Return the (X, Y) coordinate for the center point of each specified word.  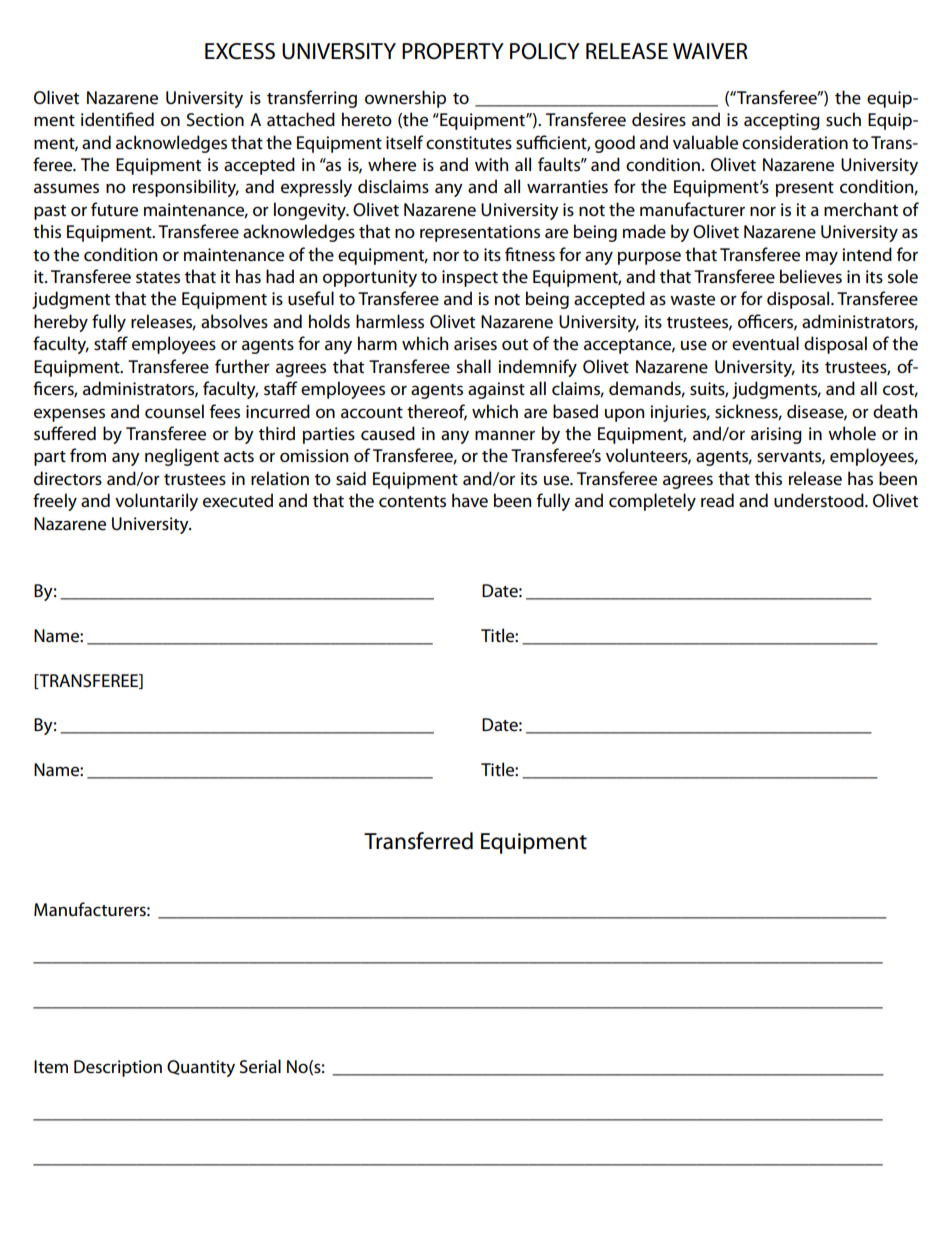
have (470, 500)
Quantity (201, 1068)
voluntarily (156, 502)
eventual (765, 343)
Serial (260, 1066)
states (158, 278)
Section (215, 120)
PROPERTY (453, 51)
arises (475, 344)
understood (820, 500)
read (717, 500)
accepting (782, 121)
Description (118, 1068)
